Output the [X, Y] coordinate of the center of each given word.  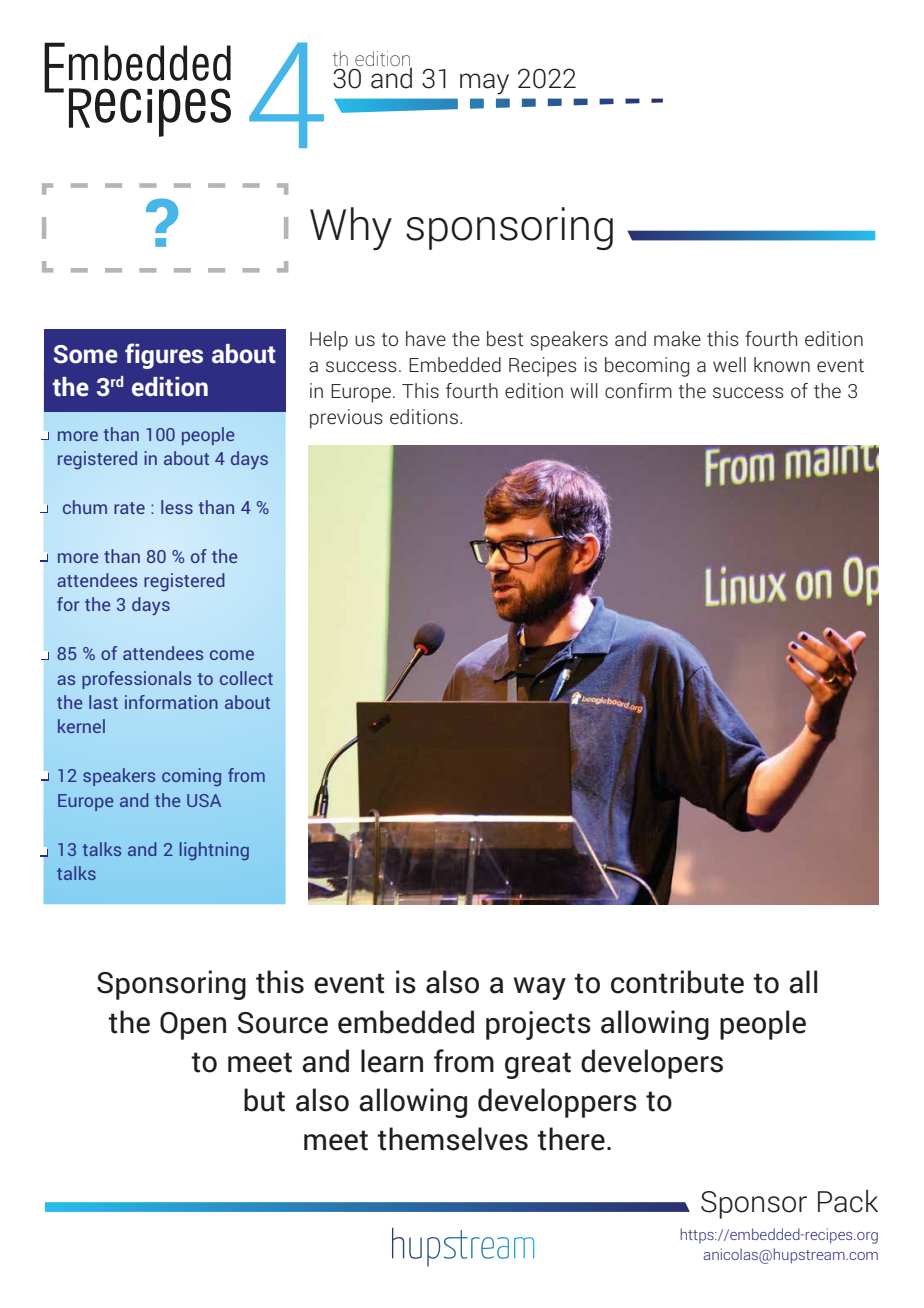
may [484, 84]
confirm [638, 391]
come [232, 655]
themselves [452, 1139]
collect [246, 678]
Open [193, 1026]
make [677, 339]
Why [351, 228]
